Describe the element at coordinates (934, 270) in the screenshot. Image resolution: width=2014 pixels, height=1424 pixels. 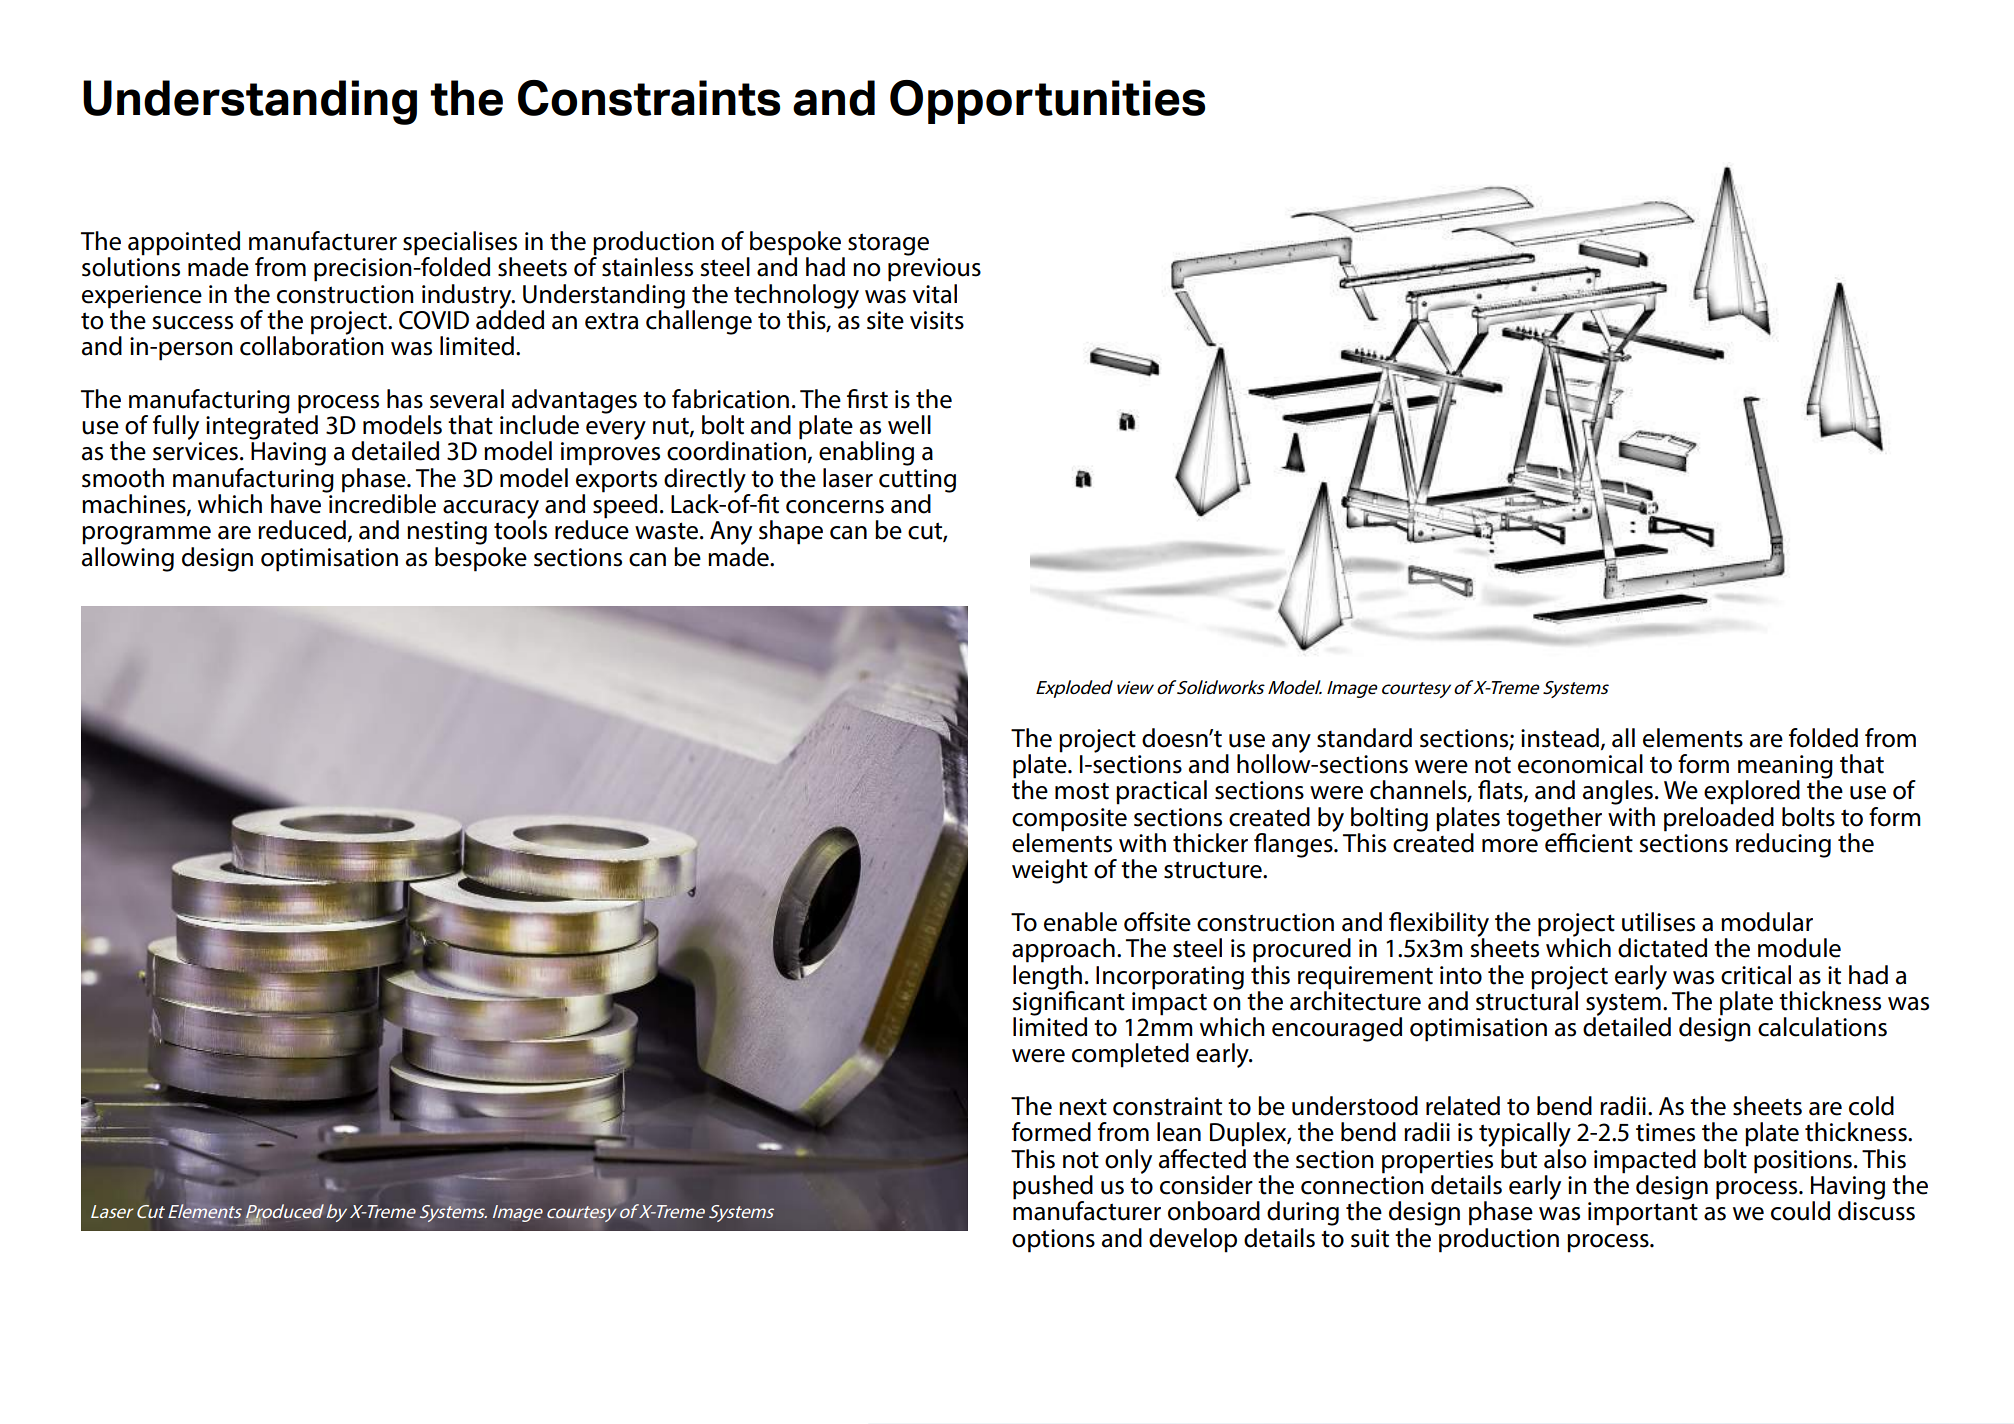
I see `previous` at that location.
